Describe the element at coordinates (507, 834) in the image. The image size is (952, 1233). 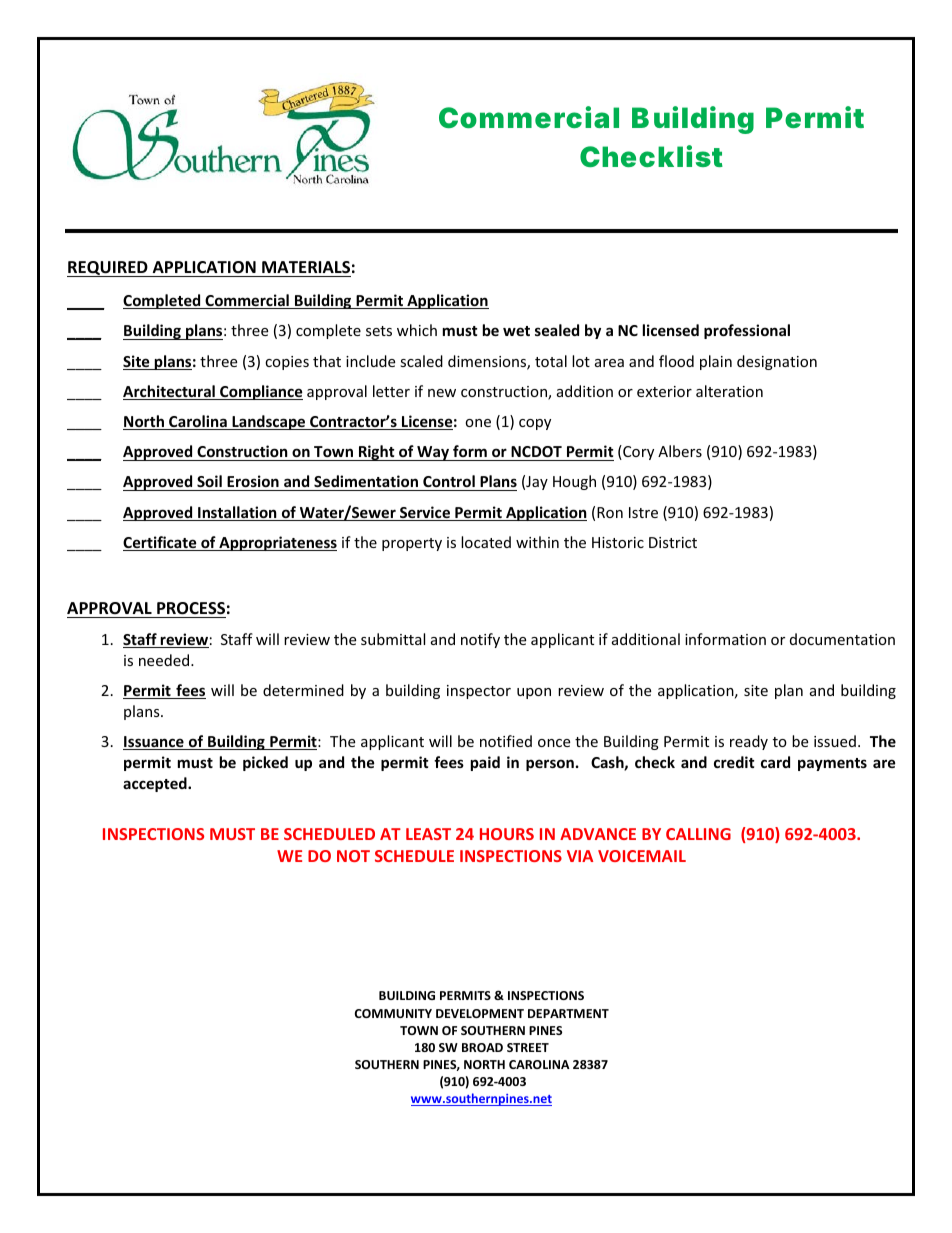
I see `HOURS` at that location.
